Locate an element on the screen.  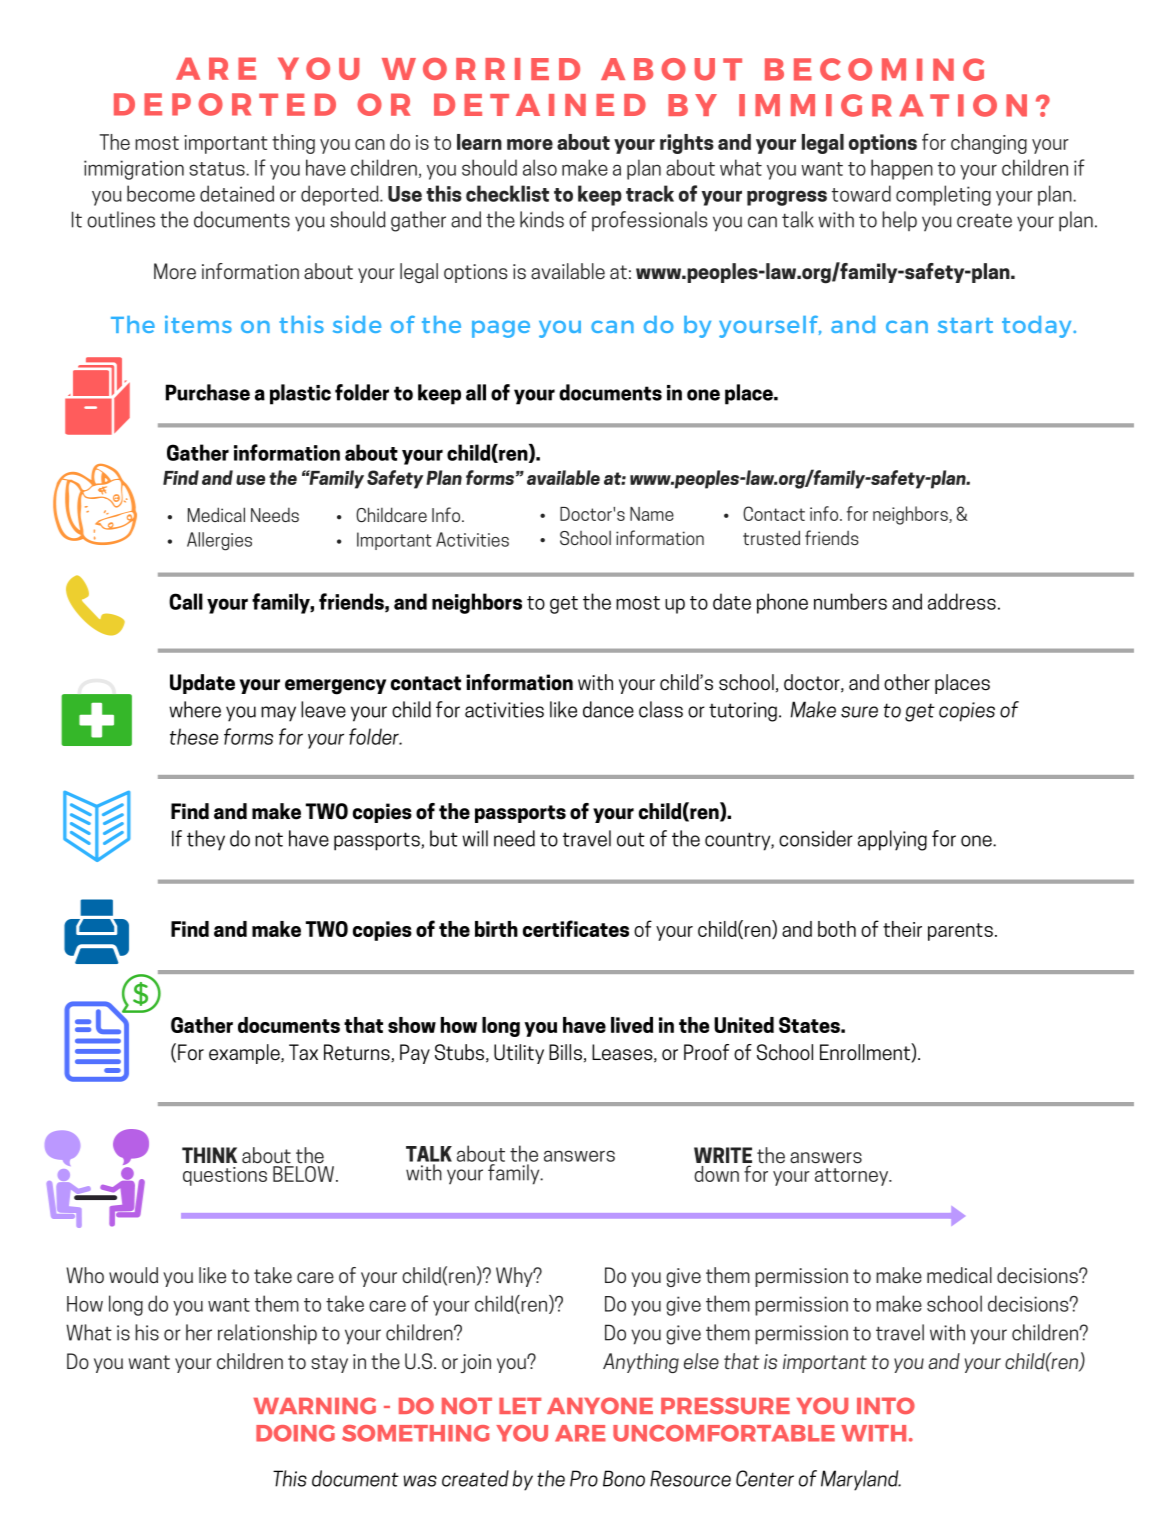
address is located at coordinates (962, 601).
